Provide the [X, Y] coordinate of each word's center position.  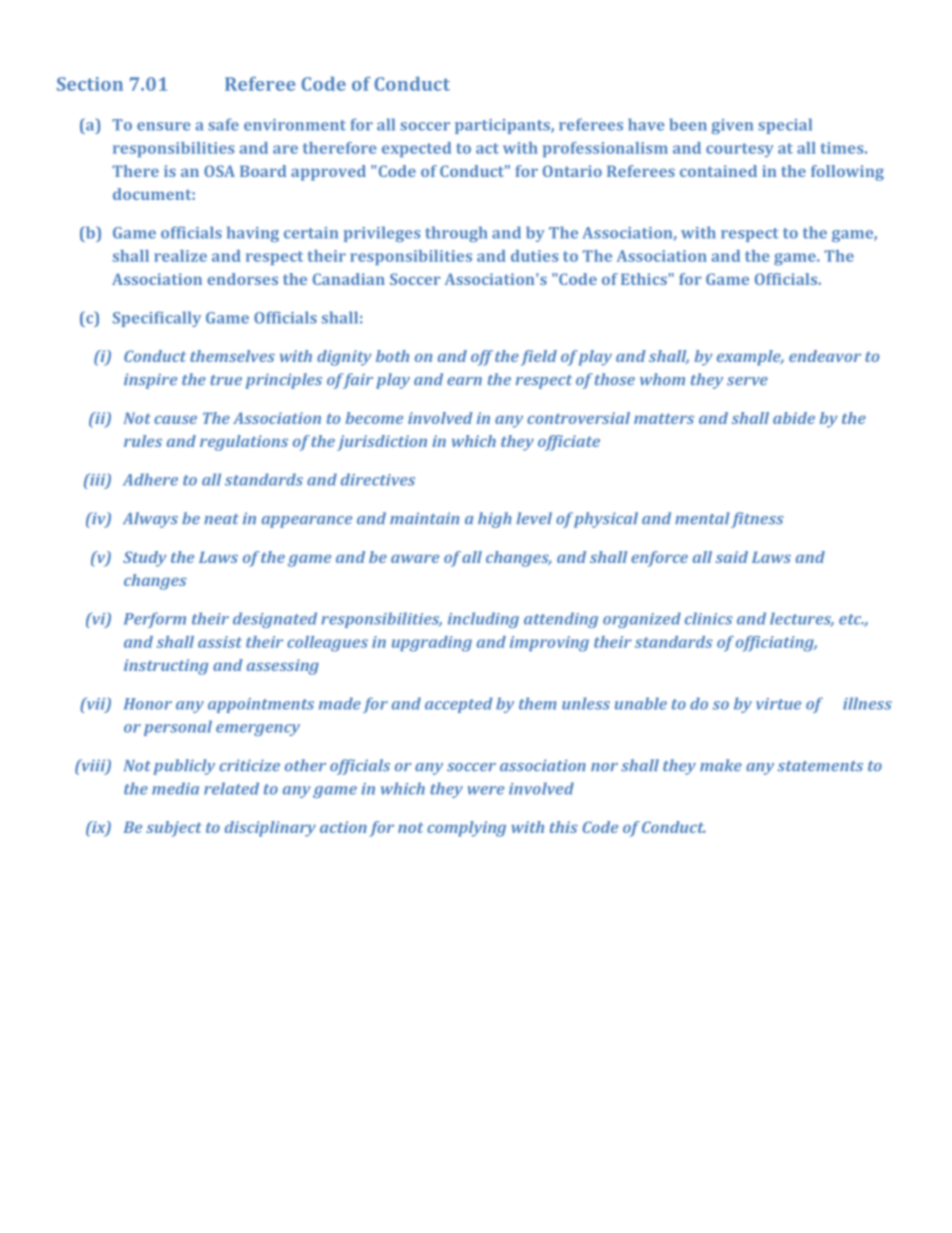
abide [794, 418]
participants [503, 126]
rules [143, 441]
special [785, 126]
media [175, 788]
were [485, 790]
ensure [164, 126]
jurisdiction [382, 443]
